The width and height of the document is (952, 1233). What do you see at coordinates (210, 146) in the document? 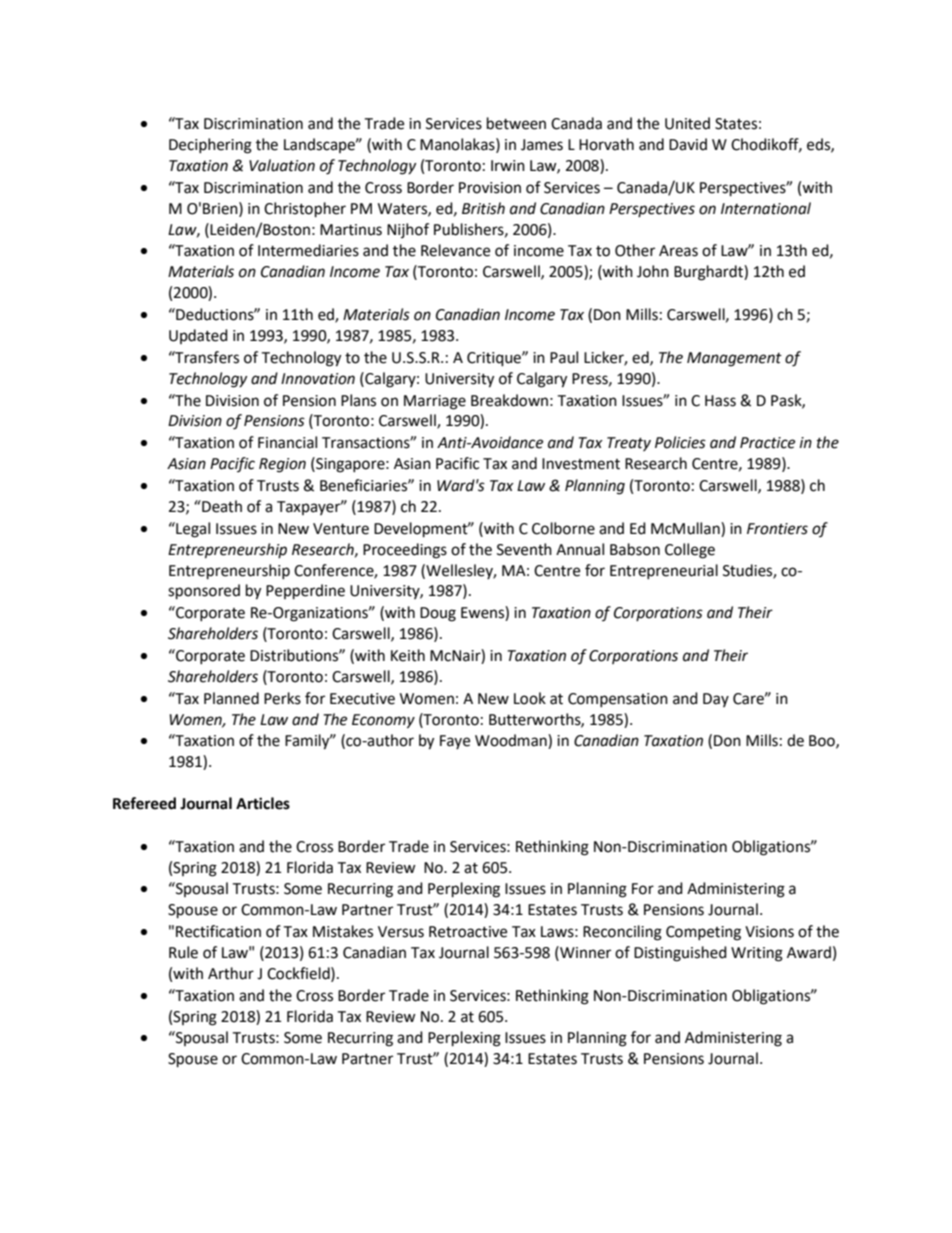
I see `Deciphering` at bounding box center [210, 146].
